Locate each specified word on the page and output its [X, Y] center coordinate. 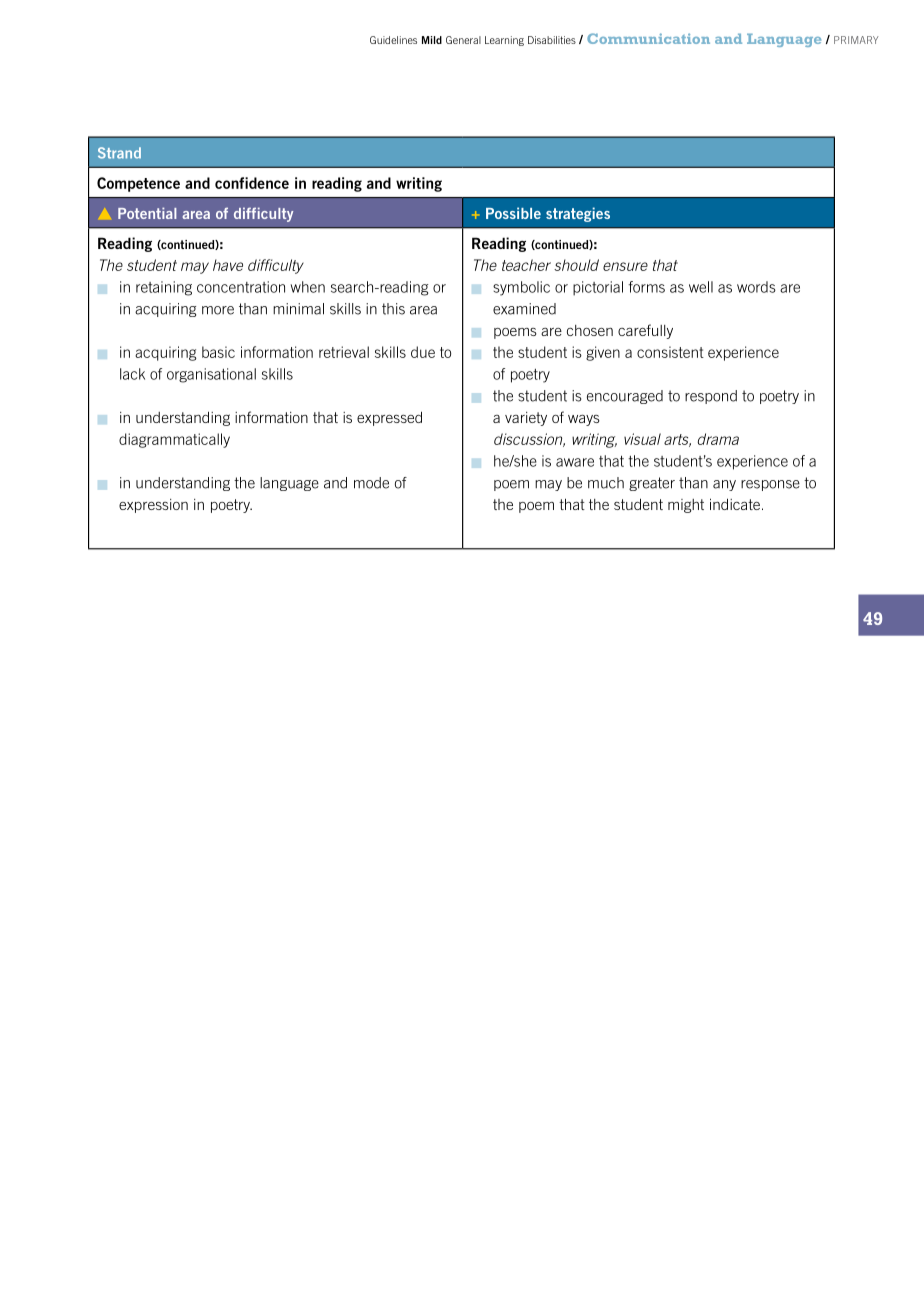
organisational [211, 375]
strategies [578, 214]
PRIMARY [856, 40]
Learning [504, 41]
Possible [513, 213]
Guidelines [393, 40]
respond [711, 397]
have [228, 265]
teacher [526, 265]
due [423, 352]
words [756, 287]
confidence [252, 183]
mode [371, 483]
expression [153, 506]
